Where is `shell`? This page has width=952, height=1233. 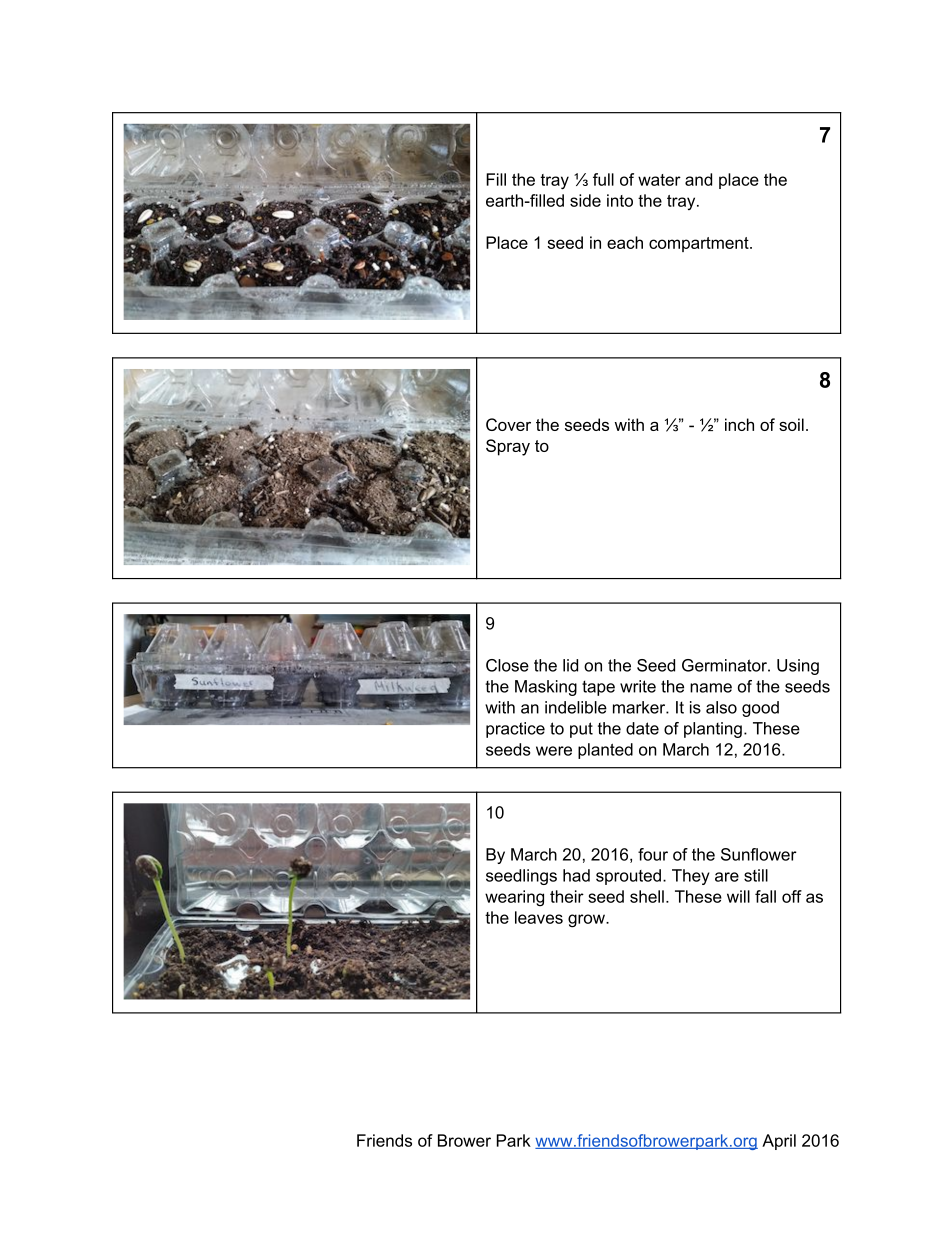
shell is located at coordinates (647, 896).
